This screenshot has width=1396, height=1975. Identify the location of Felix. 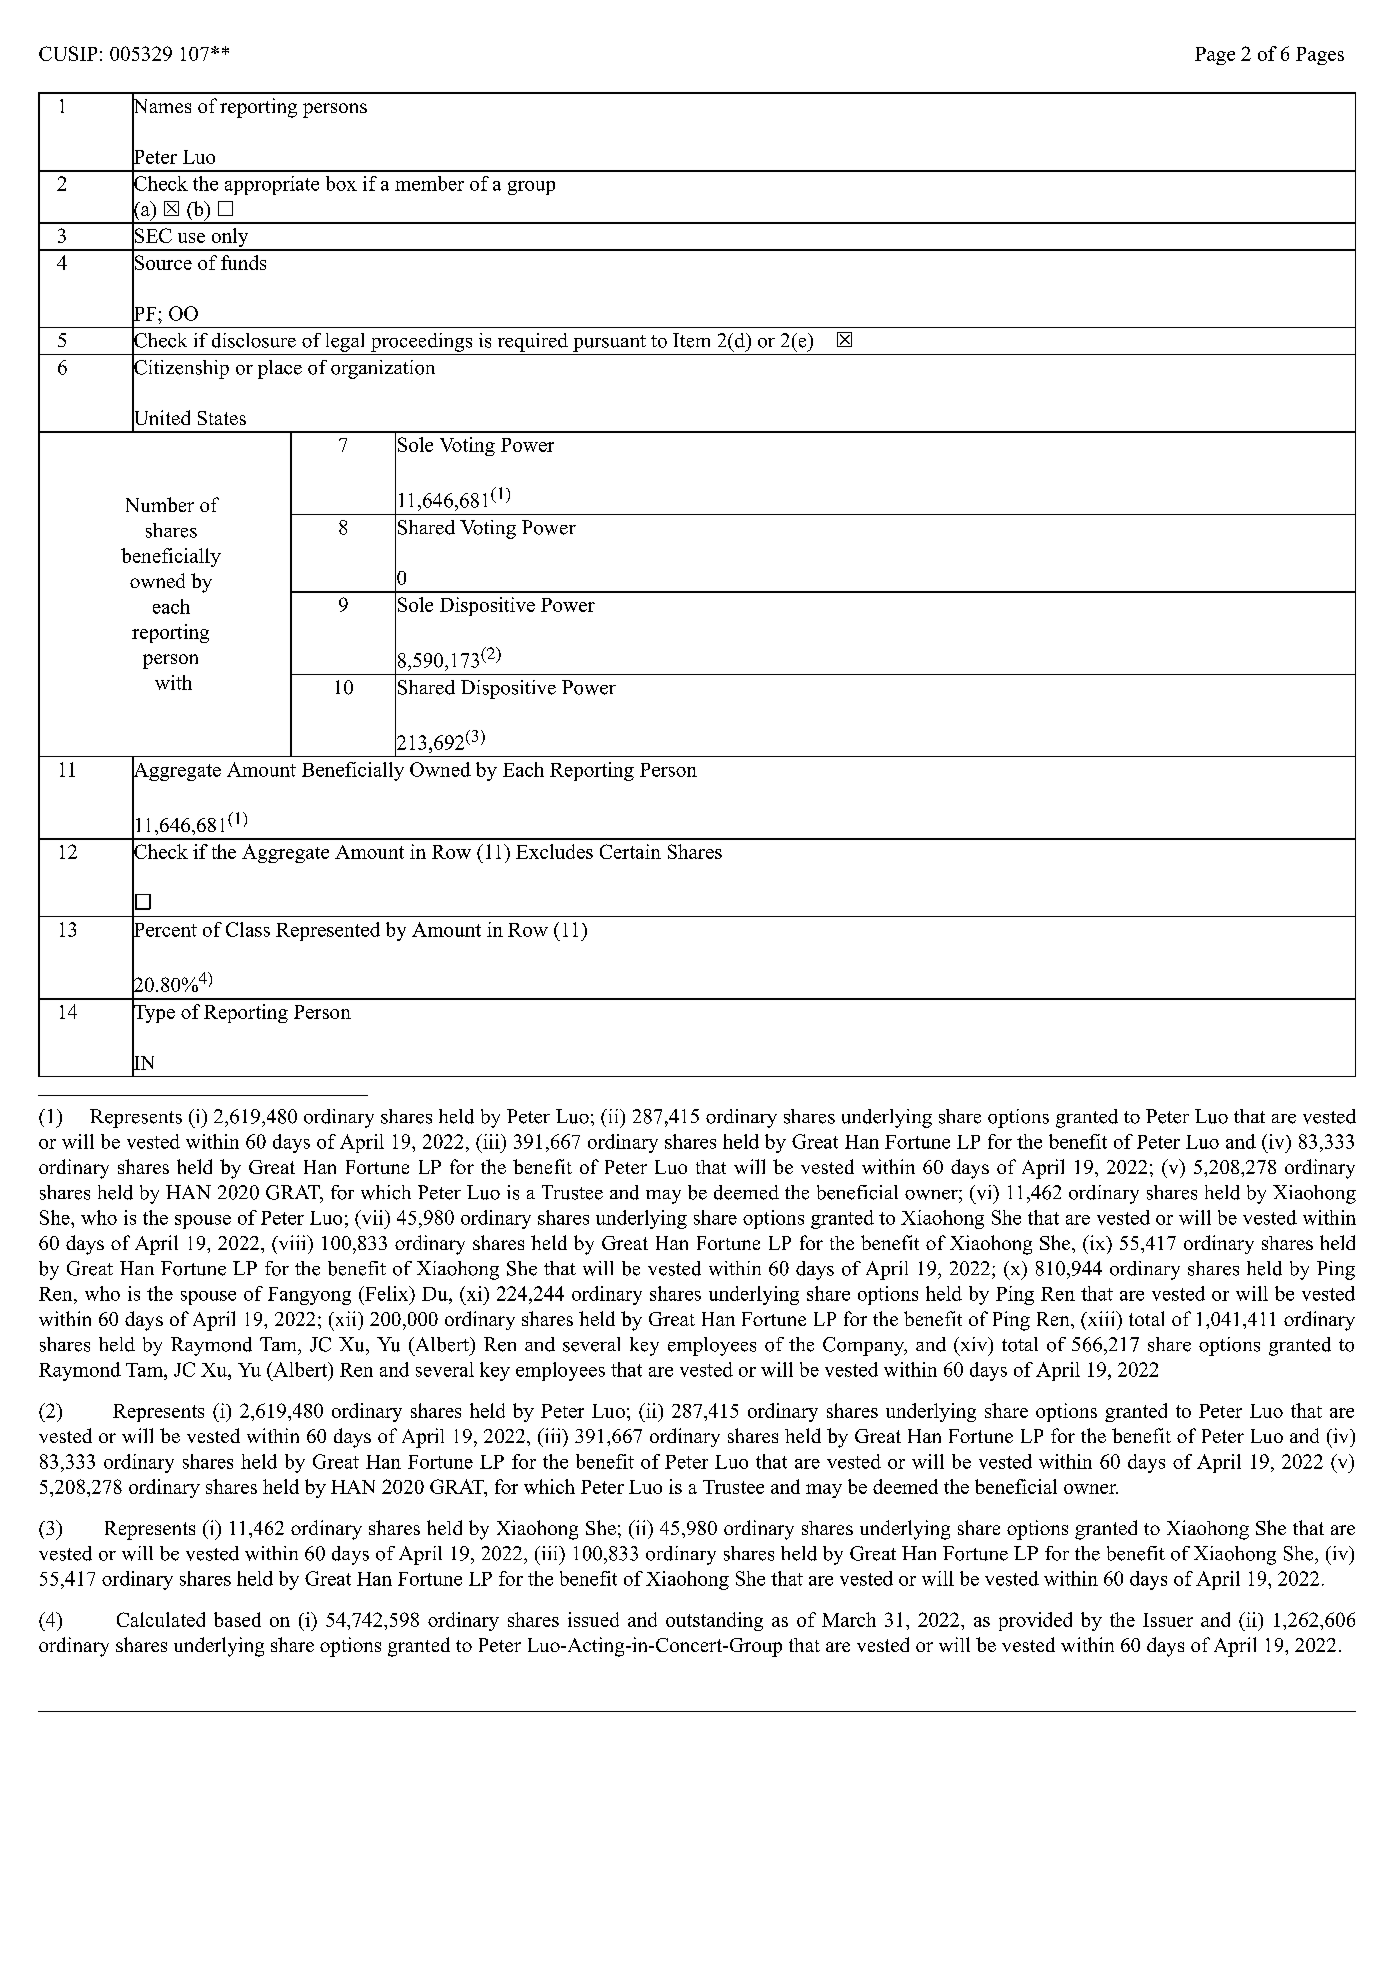
(387, 1293).
